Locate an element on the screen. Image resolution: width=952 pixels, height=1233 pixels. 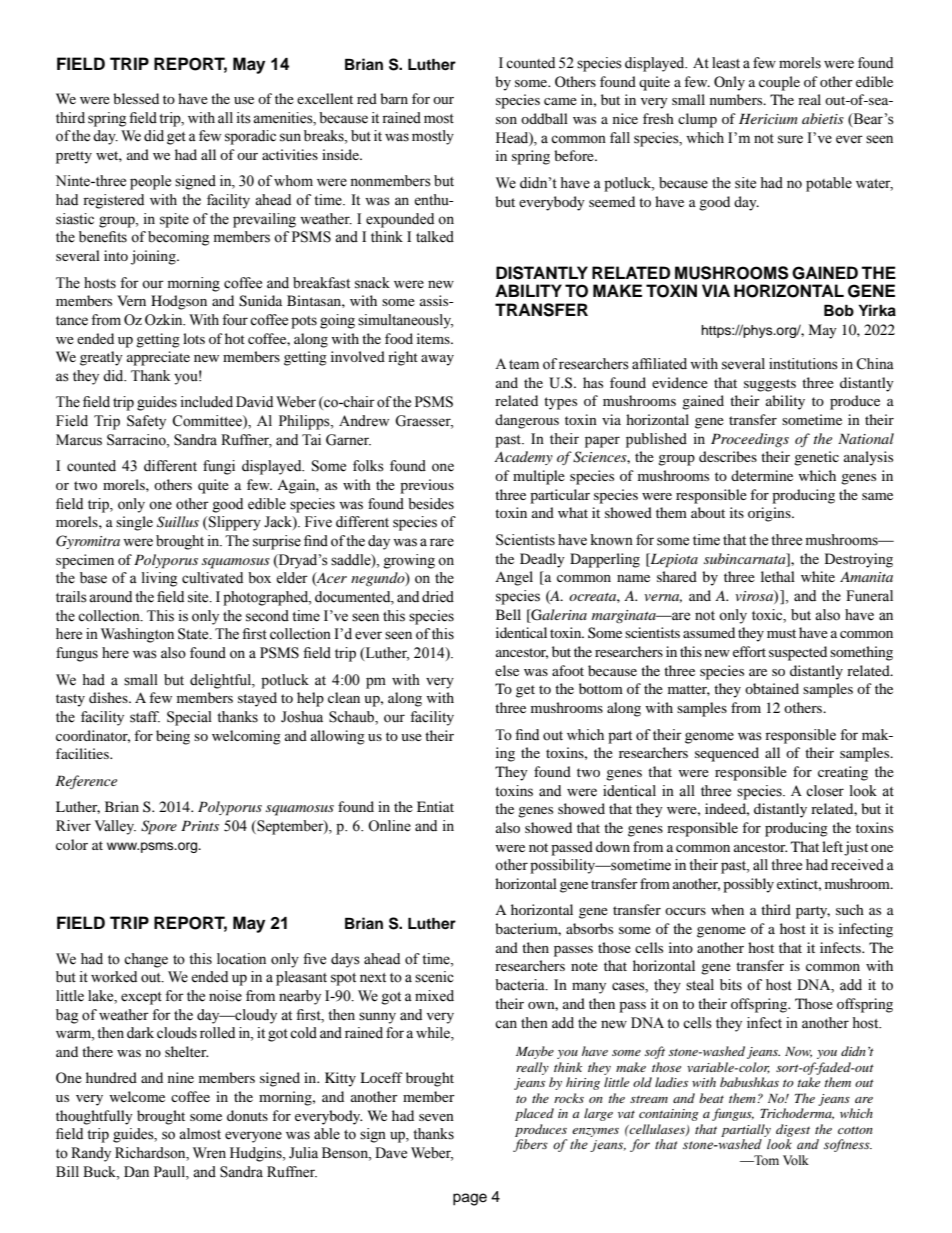
else is located at coordinates (507, 670).
